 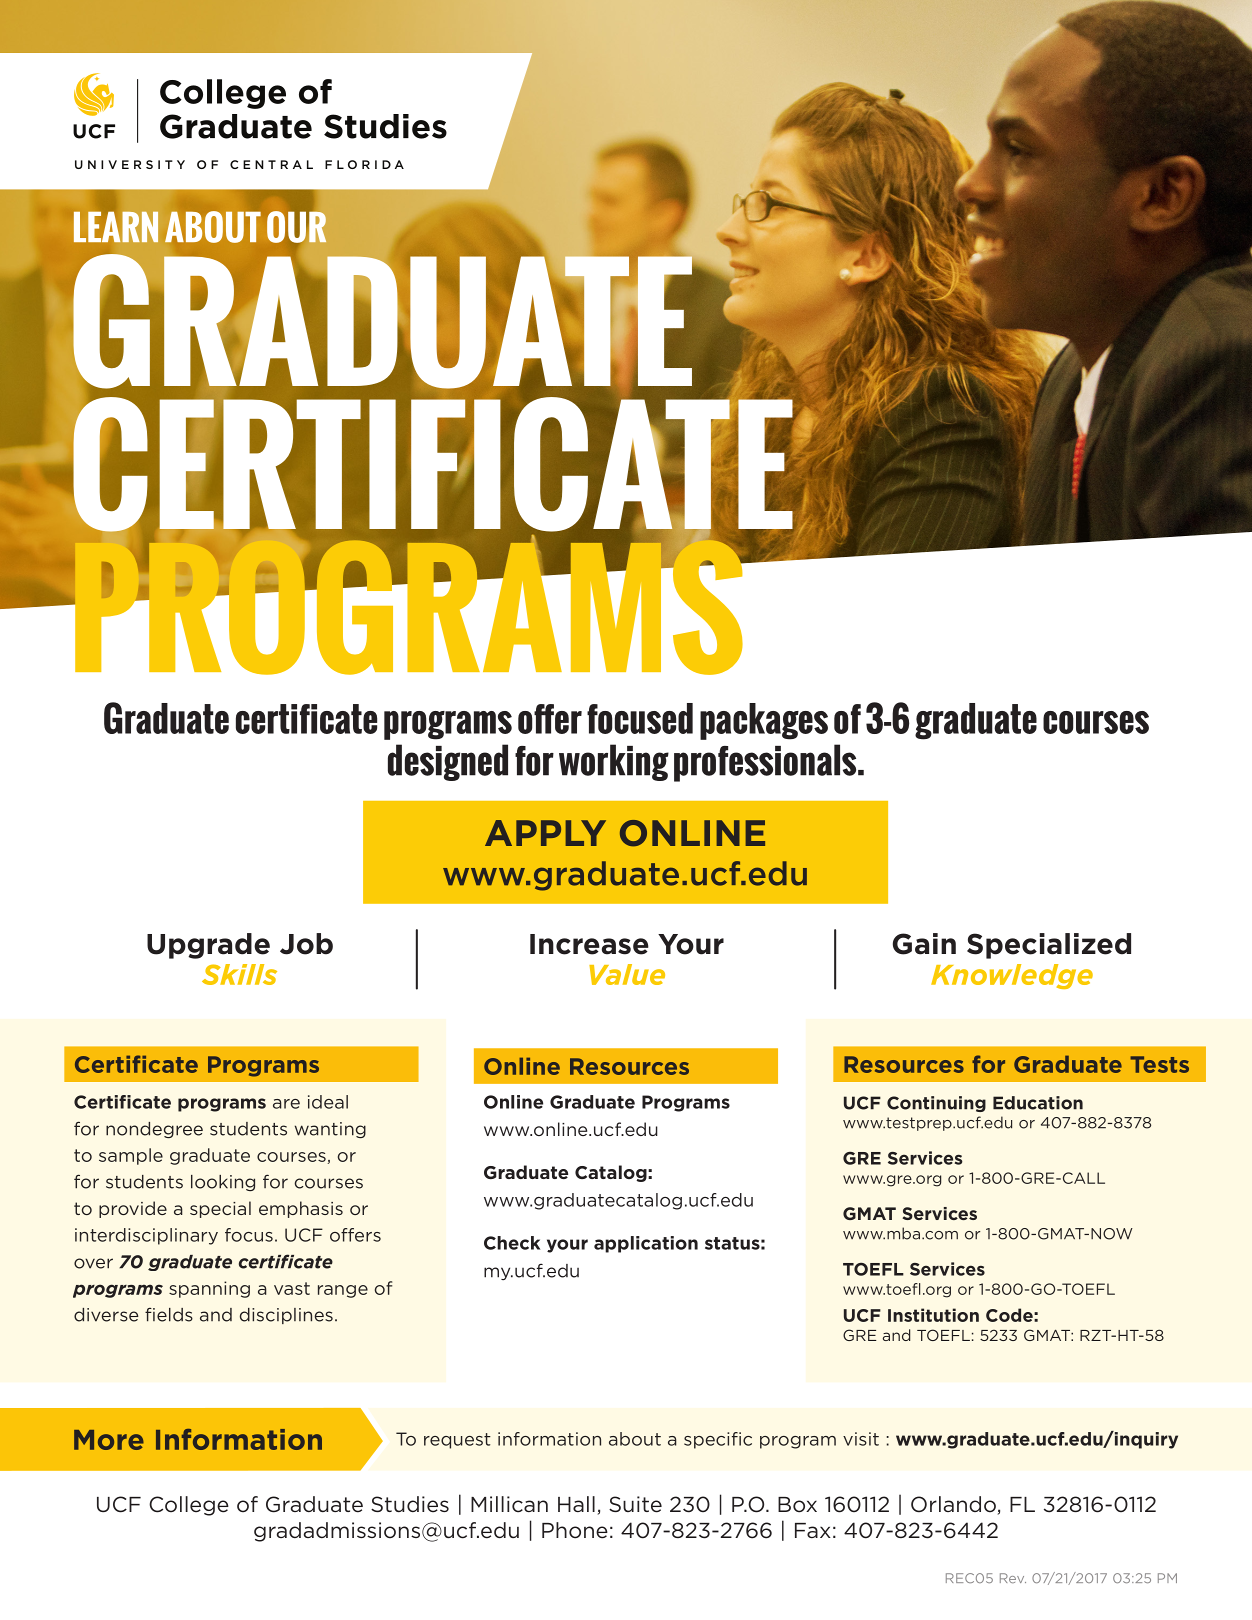 What do you see at coordinates (924, 944) in the screenshot?
I see `Gain` at bounding box center [924, 944].
